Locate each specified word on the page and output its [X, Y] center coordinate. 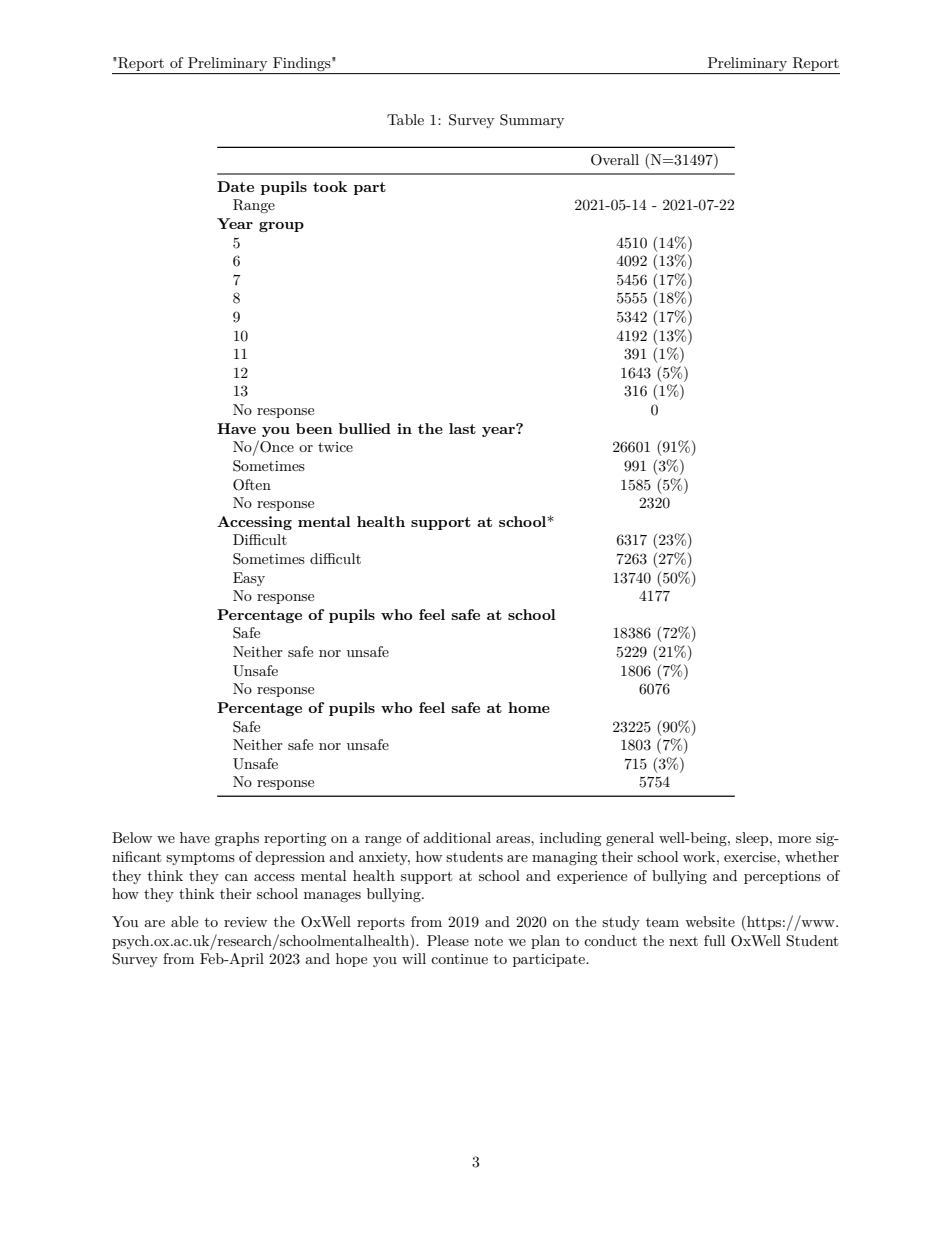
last [462, 428]
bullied [365, 428]
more [794, 839]
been [314, 428]
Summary [532, 121]
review [245, 922]
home [529, 707]
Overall [615, 160]
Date [235, 186]
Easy [249, 579]
